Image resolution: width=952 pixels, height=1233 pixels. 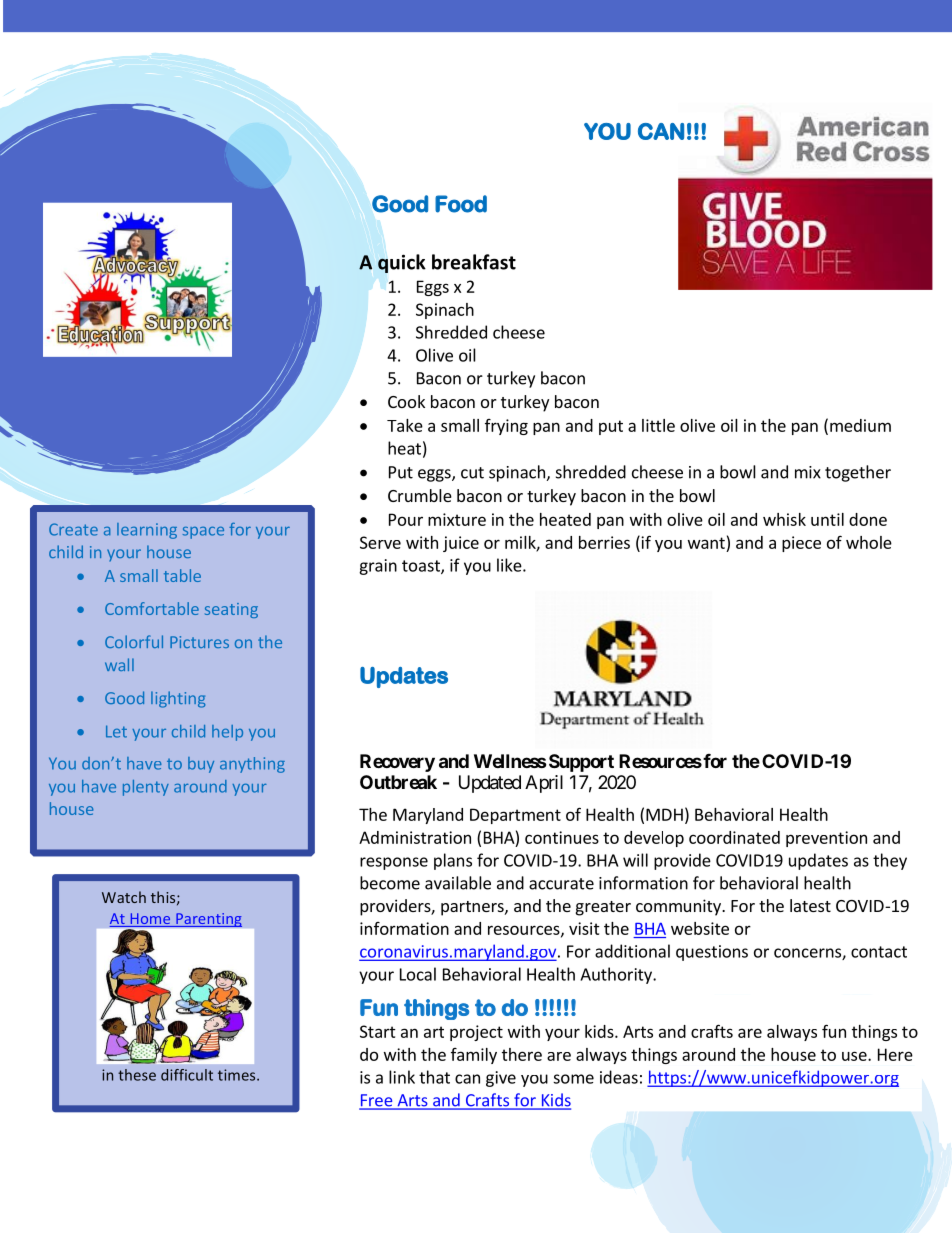 What do you see at coordinates (860, 425) in the page?
I see `medium` at bounding box center [860, 425].
